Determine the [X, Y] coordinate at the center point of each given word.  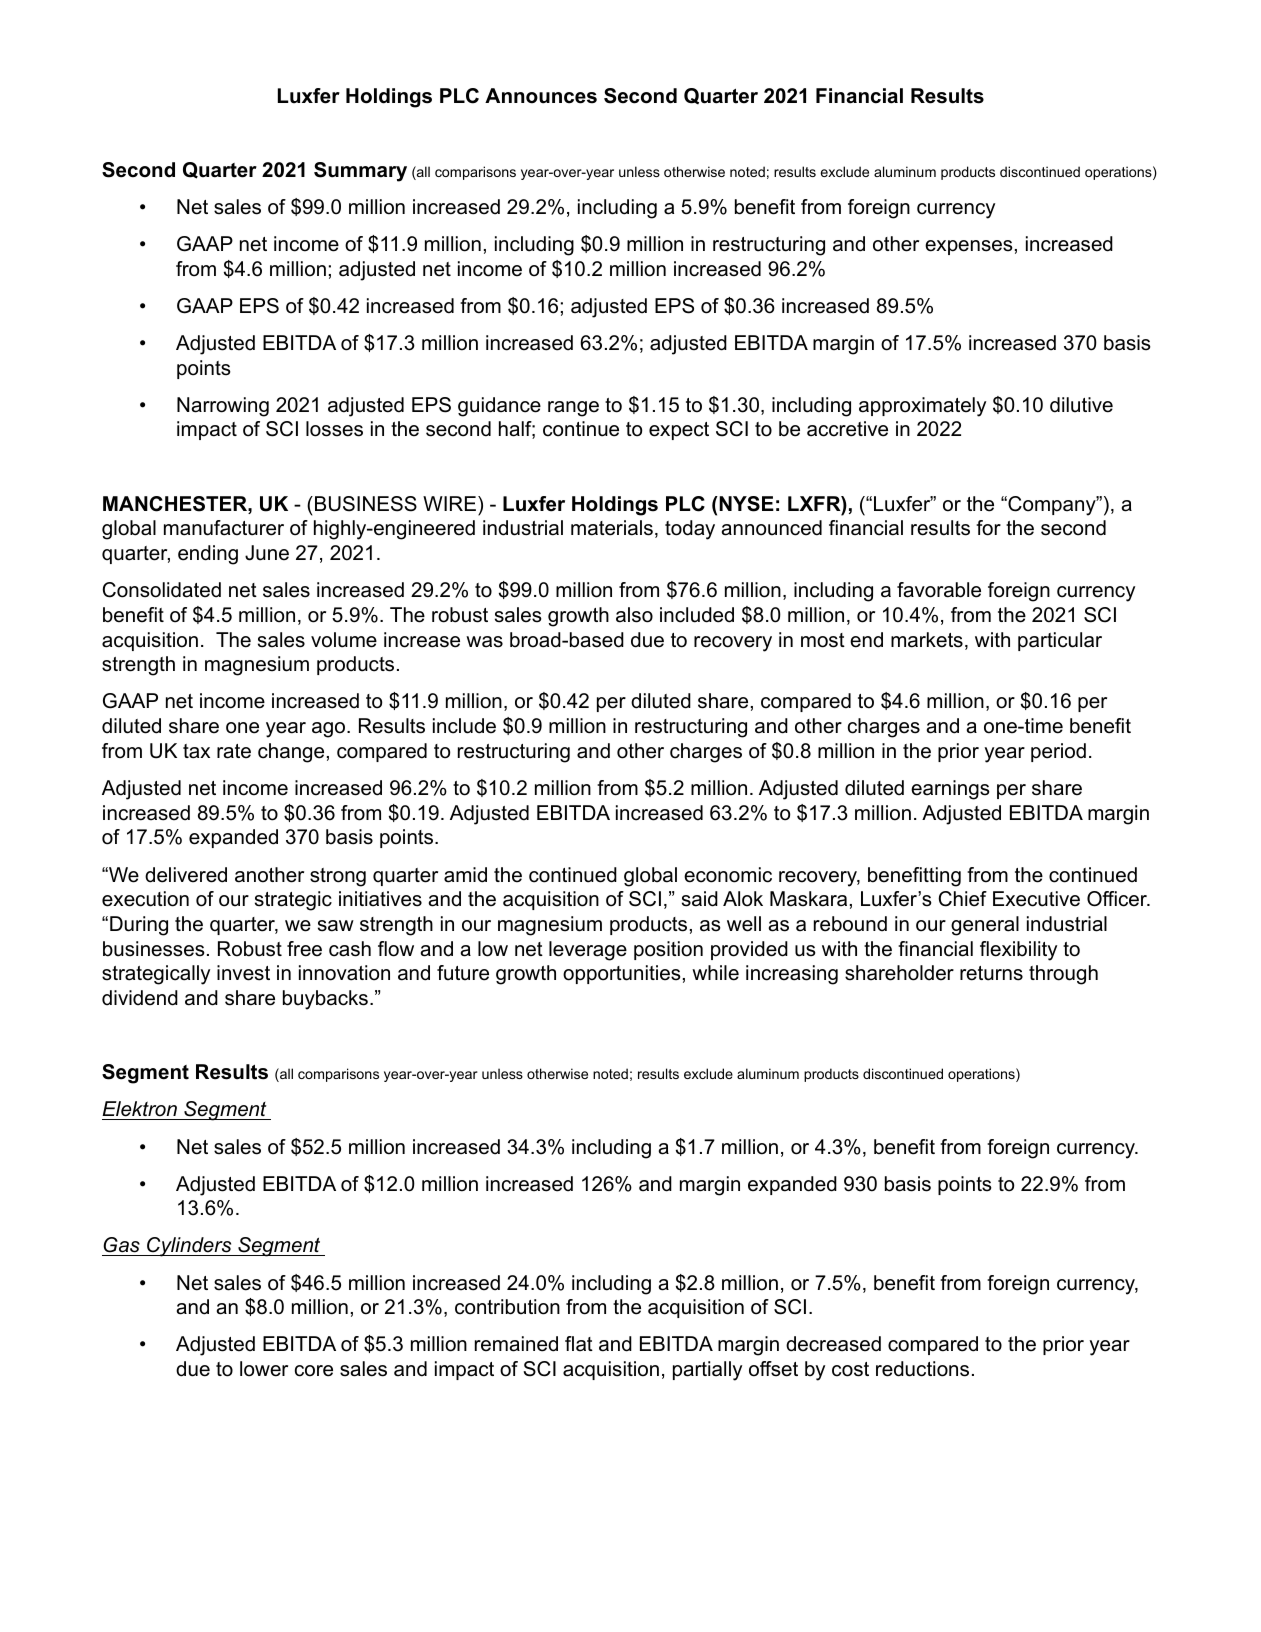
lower [264, 1369]
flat [579, 1344]
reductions [922, 1369]
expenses [969, 247]
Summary [360, 172]
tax [196, 751]
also [634, 615]
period [1058, 752]
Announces [541, 96]
